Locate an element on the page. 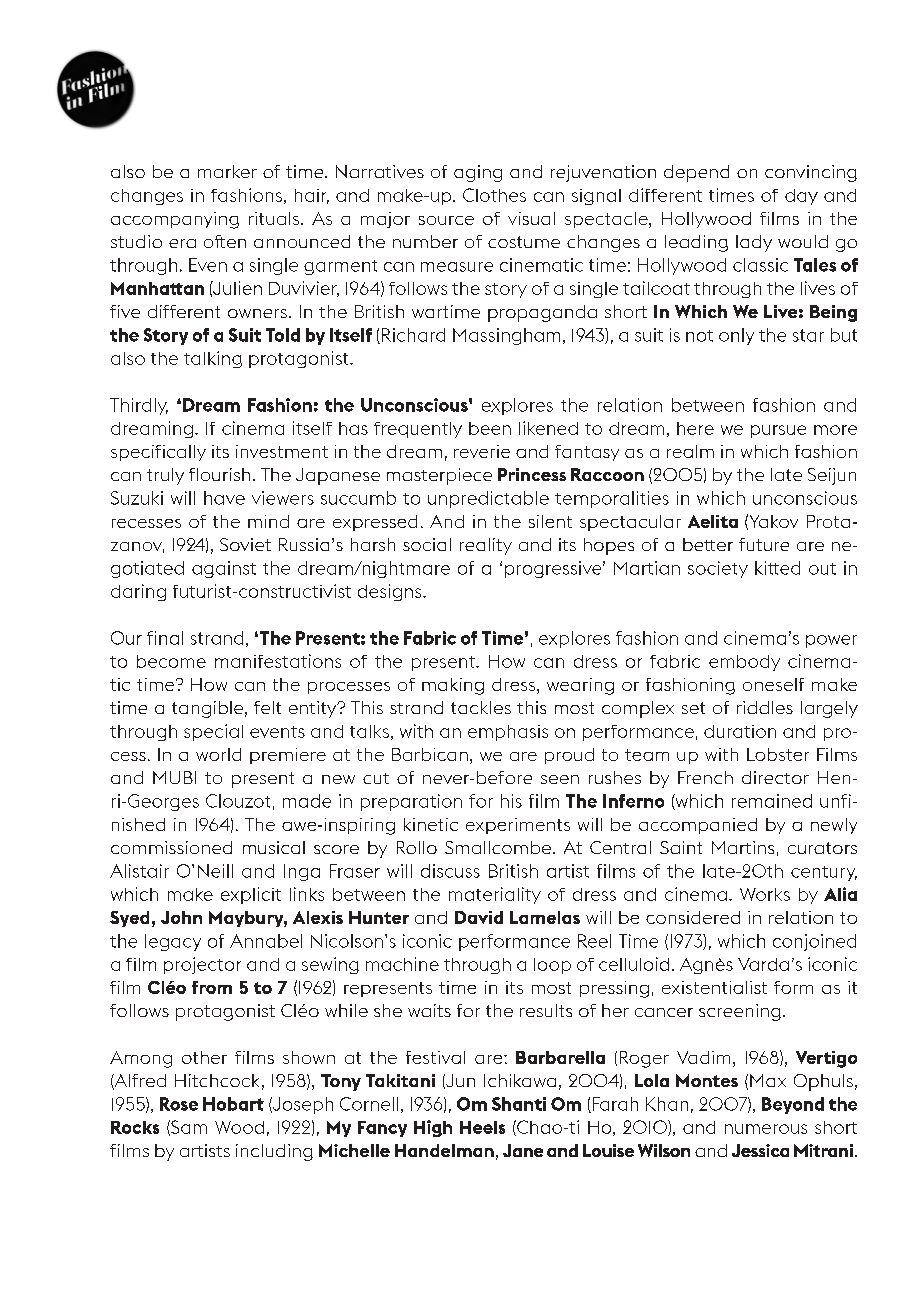  Heels is located at coordinates (482, 1127).
